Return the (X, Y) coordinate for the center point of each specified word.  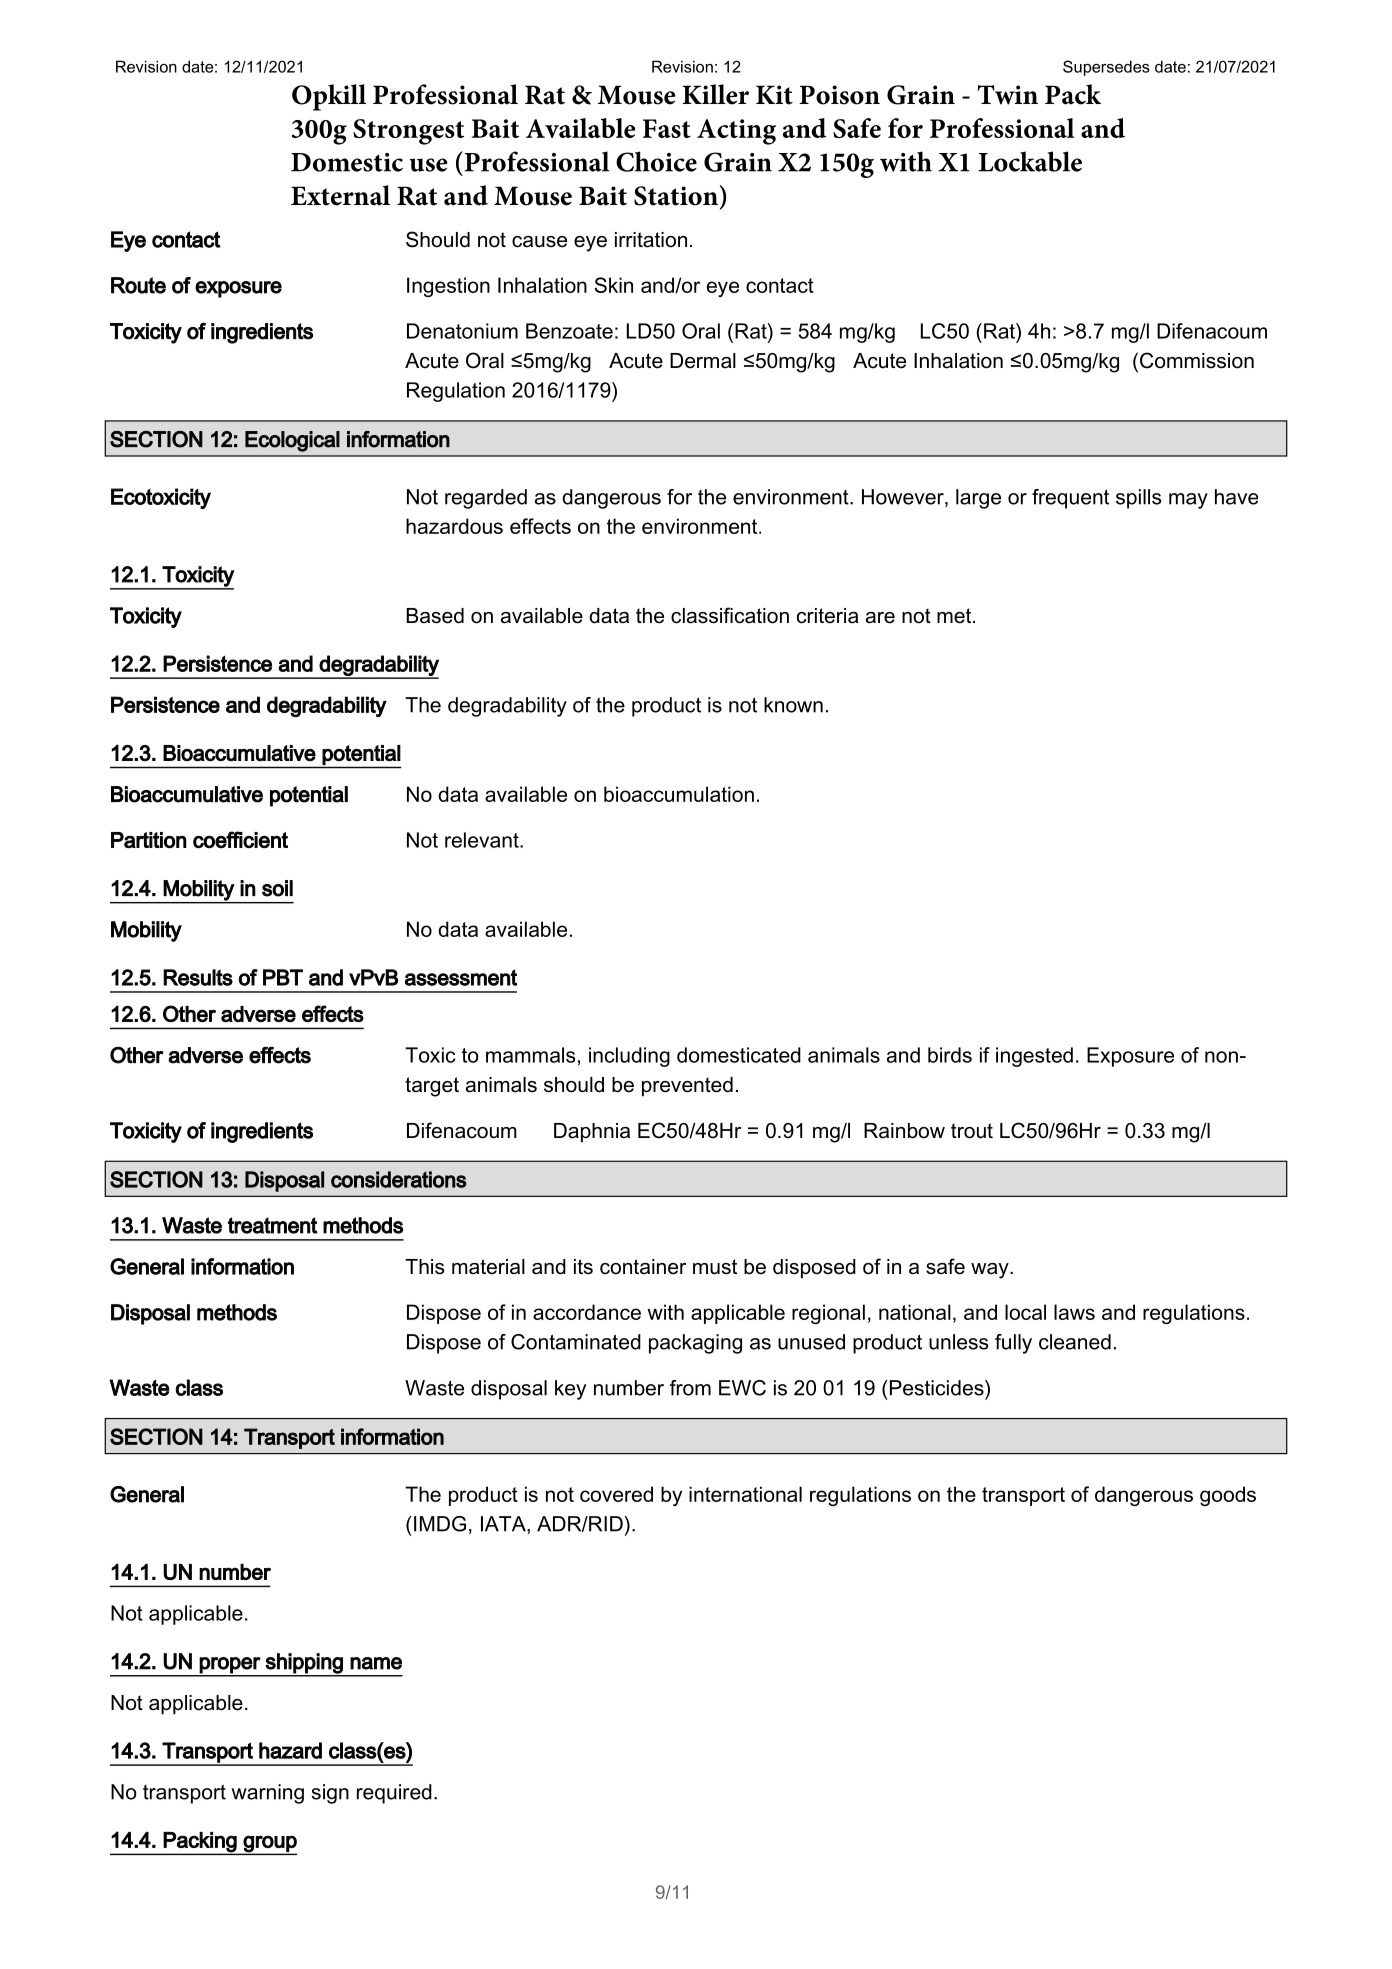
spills (1138, 499)
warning (268, 1794)
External (340, 195)
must (715, 1267)
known (793, 705)
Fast (667, 128)
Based (435, 616)
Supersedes (1106, 68)
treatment (273, 1225)
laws (1074, 1312)
